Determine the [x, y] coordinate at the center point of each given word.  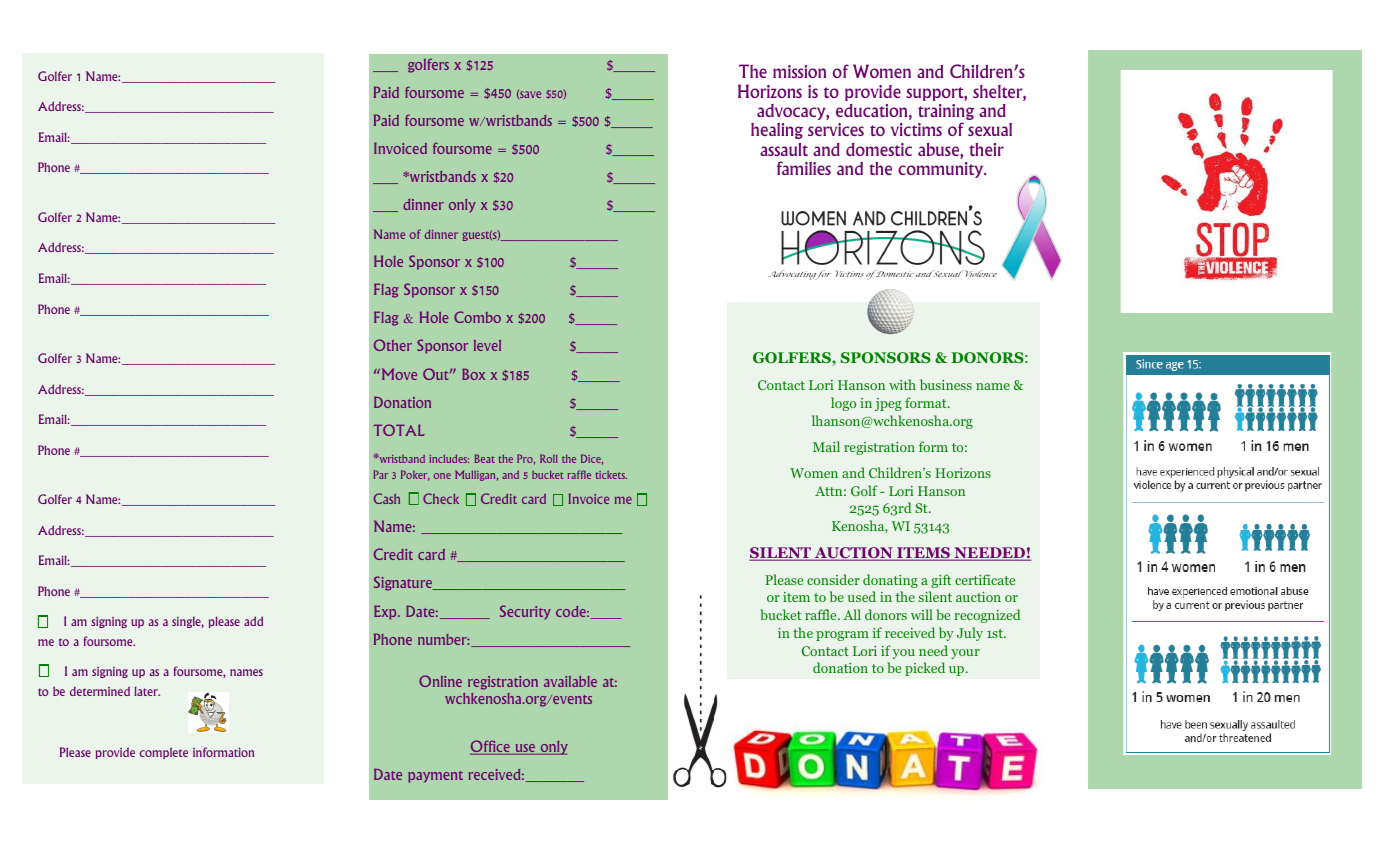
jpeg [888, 404]
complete [164, 753]
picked [925, 669]
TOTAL [399, 430]
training [946, 113]
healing [777, 131]
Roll [548, 458]
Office [491, 747]
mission [799, 71]
